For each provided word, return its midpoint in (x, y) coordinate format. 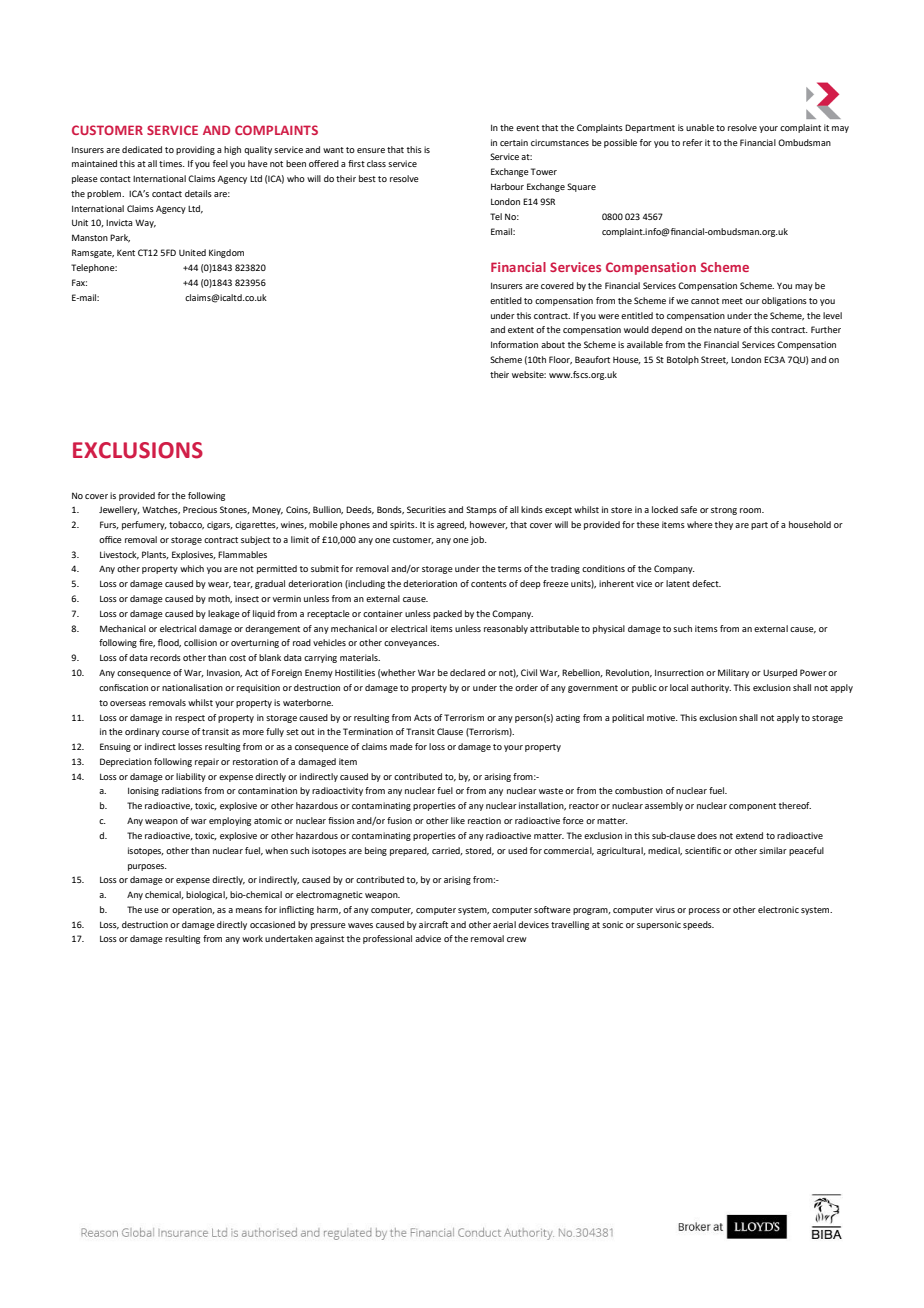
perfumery (144, 525)
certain (514, 142)
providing (195, 150)
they (724, 525)
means (249, 910)
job (478, 540)
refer (693, 142)
